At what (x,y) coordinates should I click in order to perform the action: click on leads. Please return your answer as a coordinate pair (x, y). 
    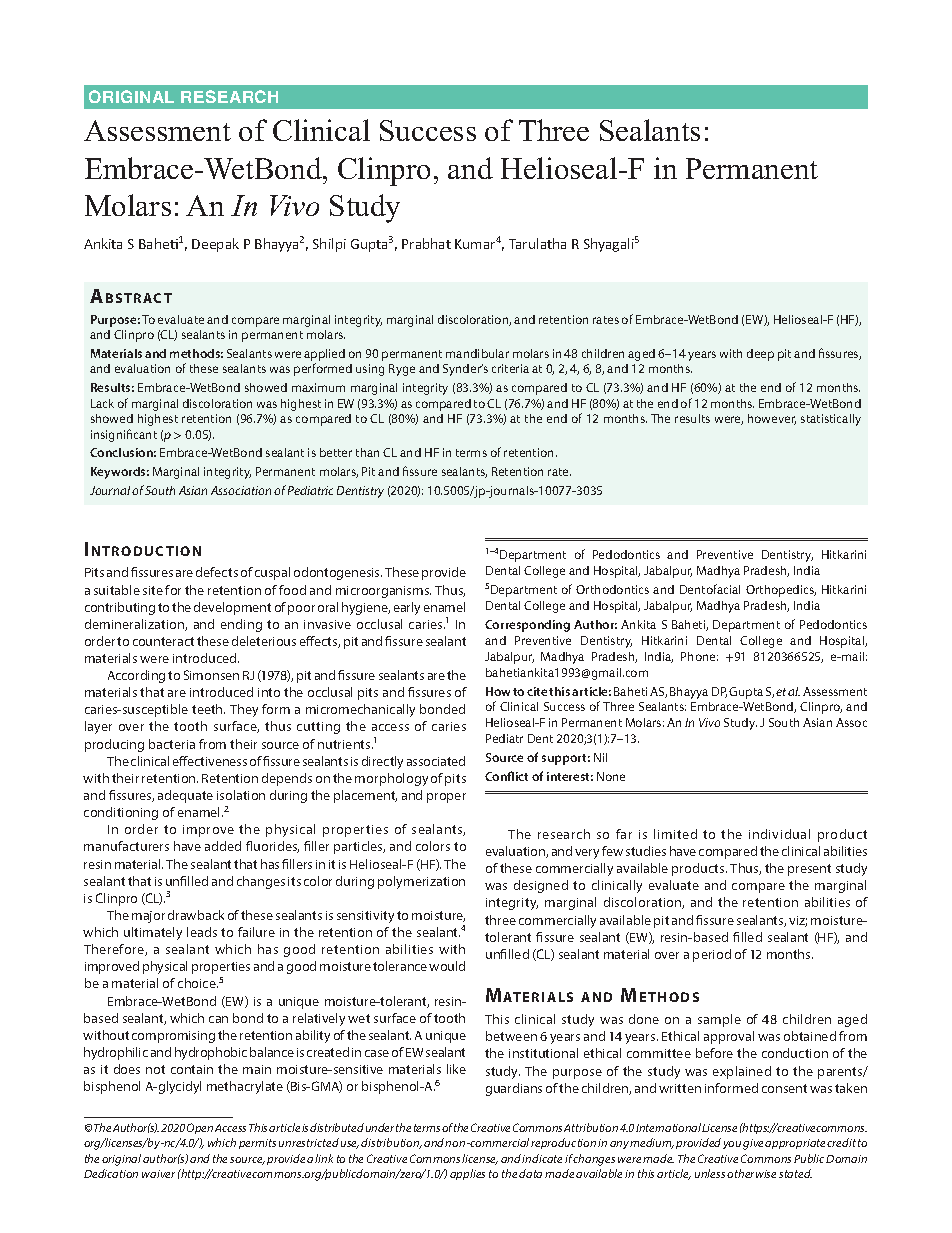
    Looking at the image, I should click on (202, 932).
